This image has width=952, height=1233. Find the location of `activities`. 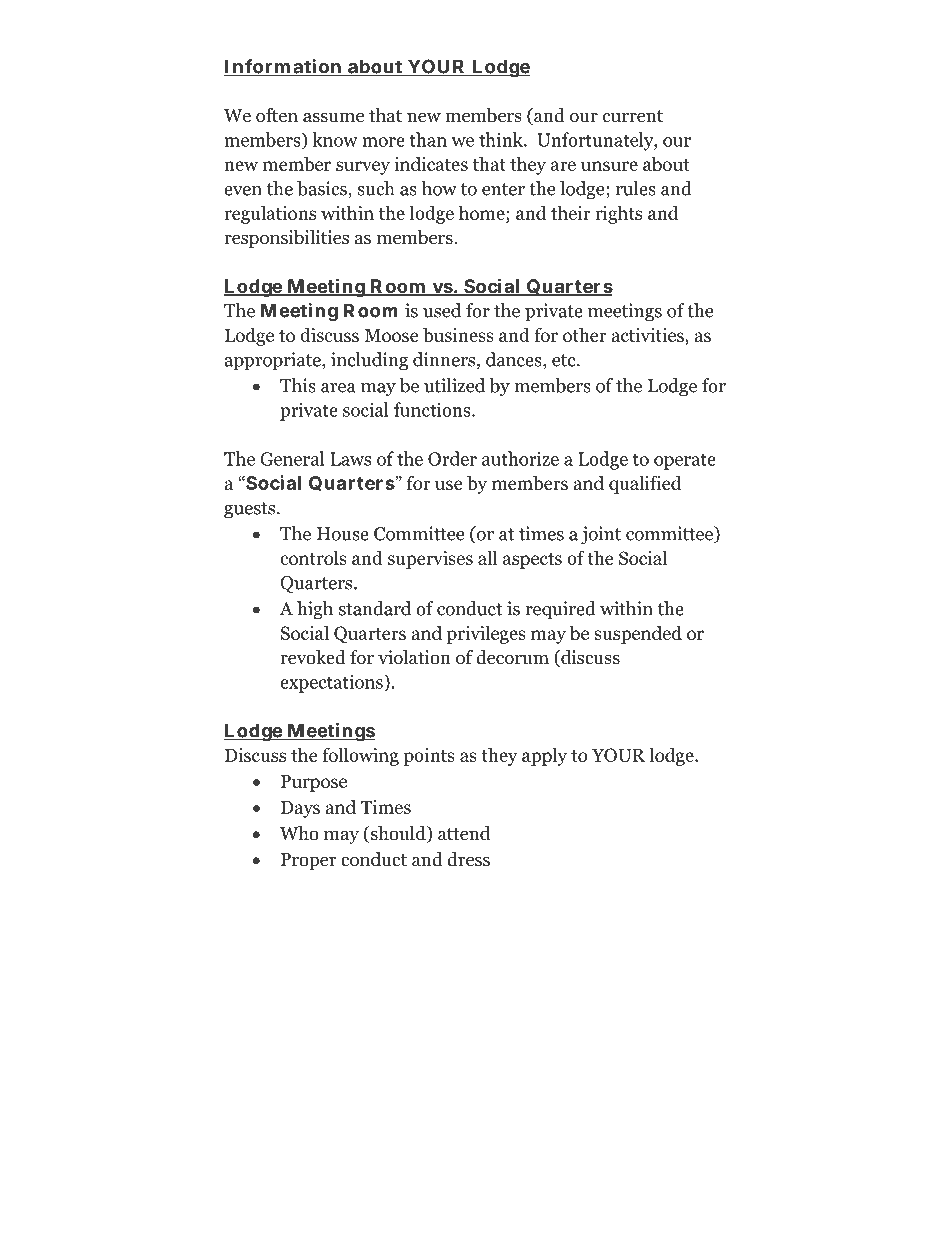

activities is located at coordinates (648, 335).
